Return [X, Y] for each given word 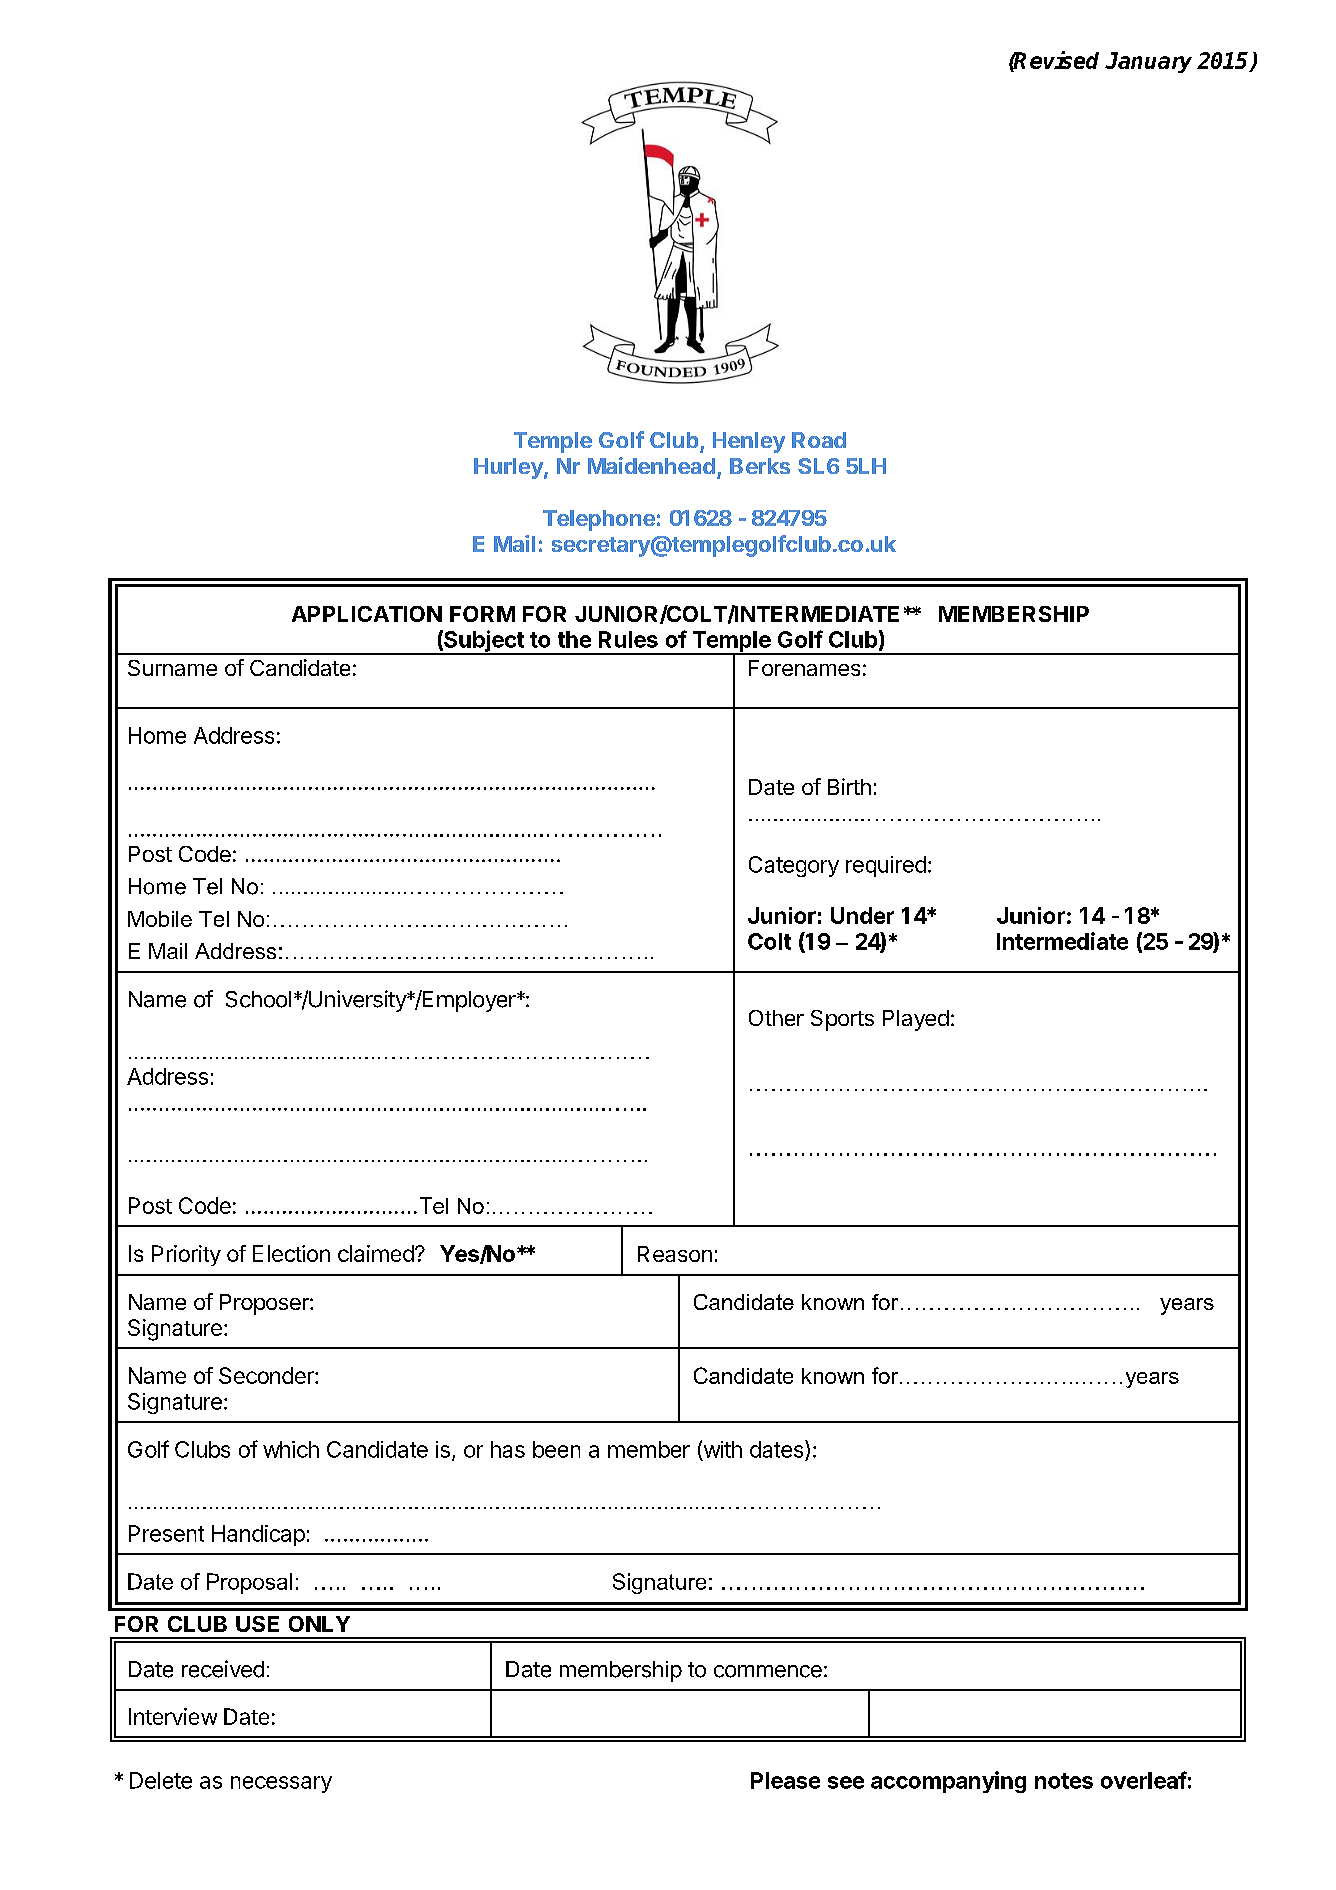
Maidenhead [651, 465]
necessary [281, 1784]
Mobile [160, 919]
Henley [749, 442]
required [886, 866]
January [1148, 62]
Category [794, 866]
